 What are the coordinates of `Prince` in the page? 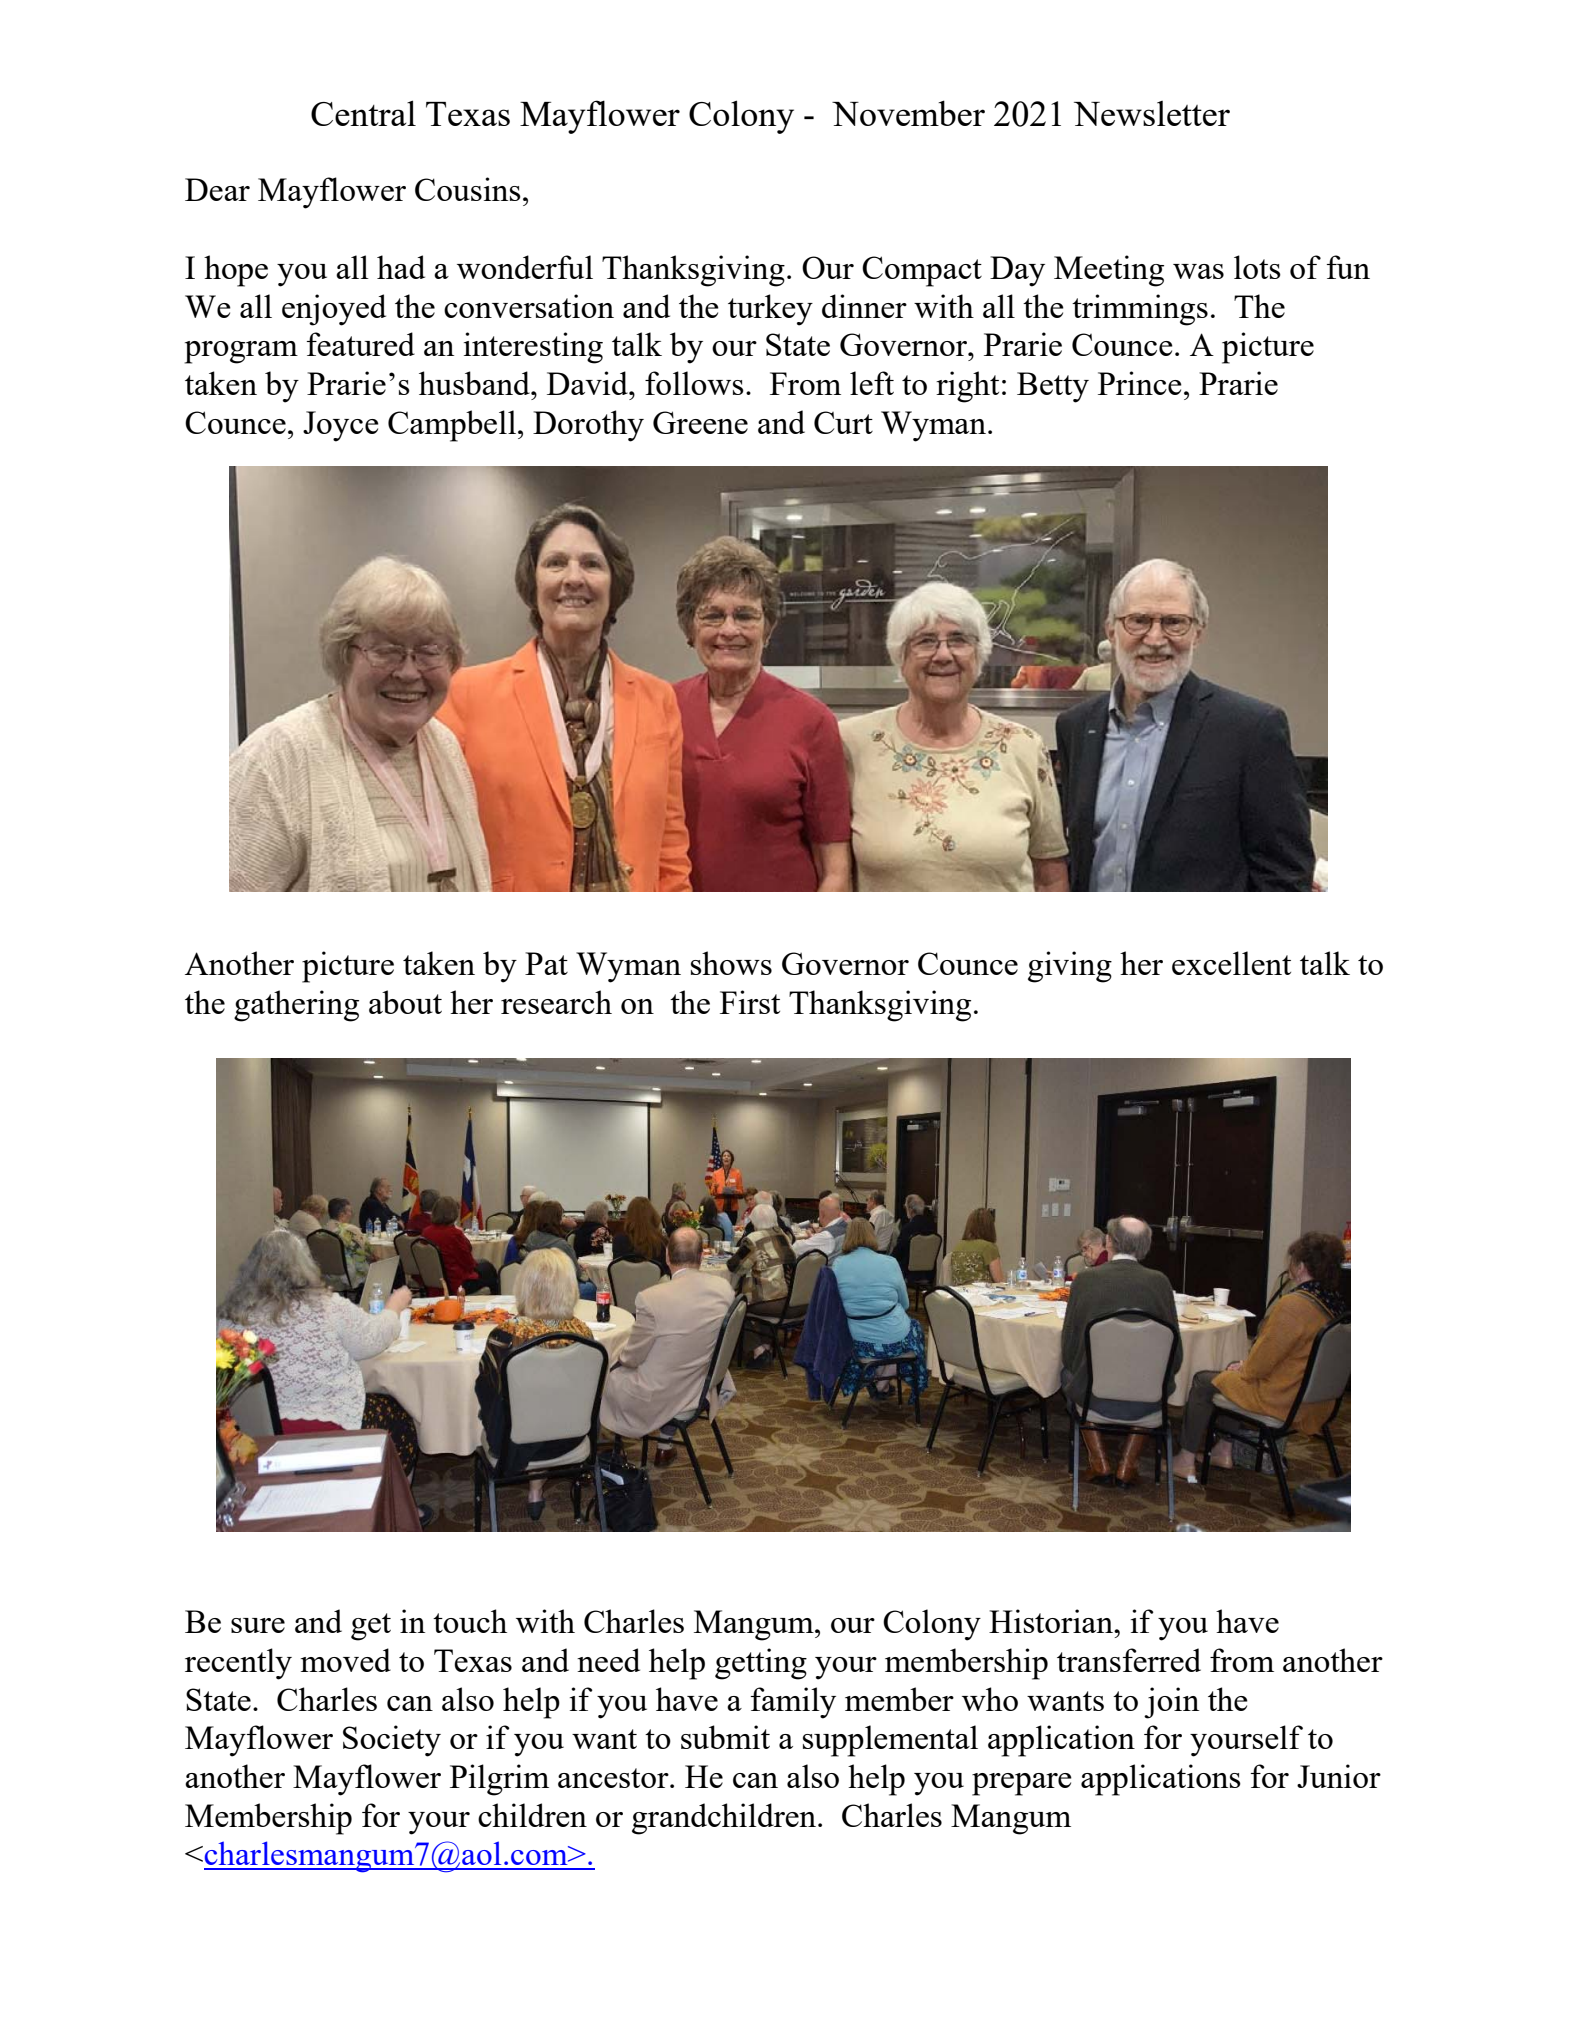 It's located at (1140, 383).
